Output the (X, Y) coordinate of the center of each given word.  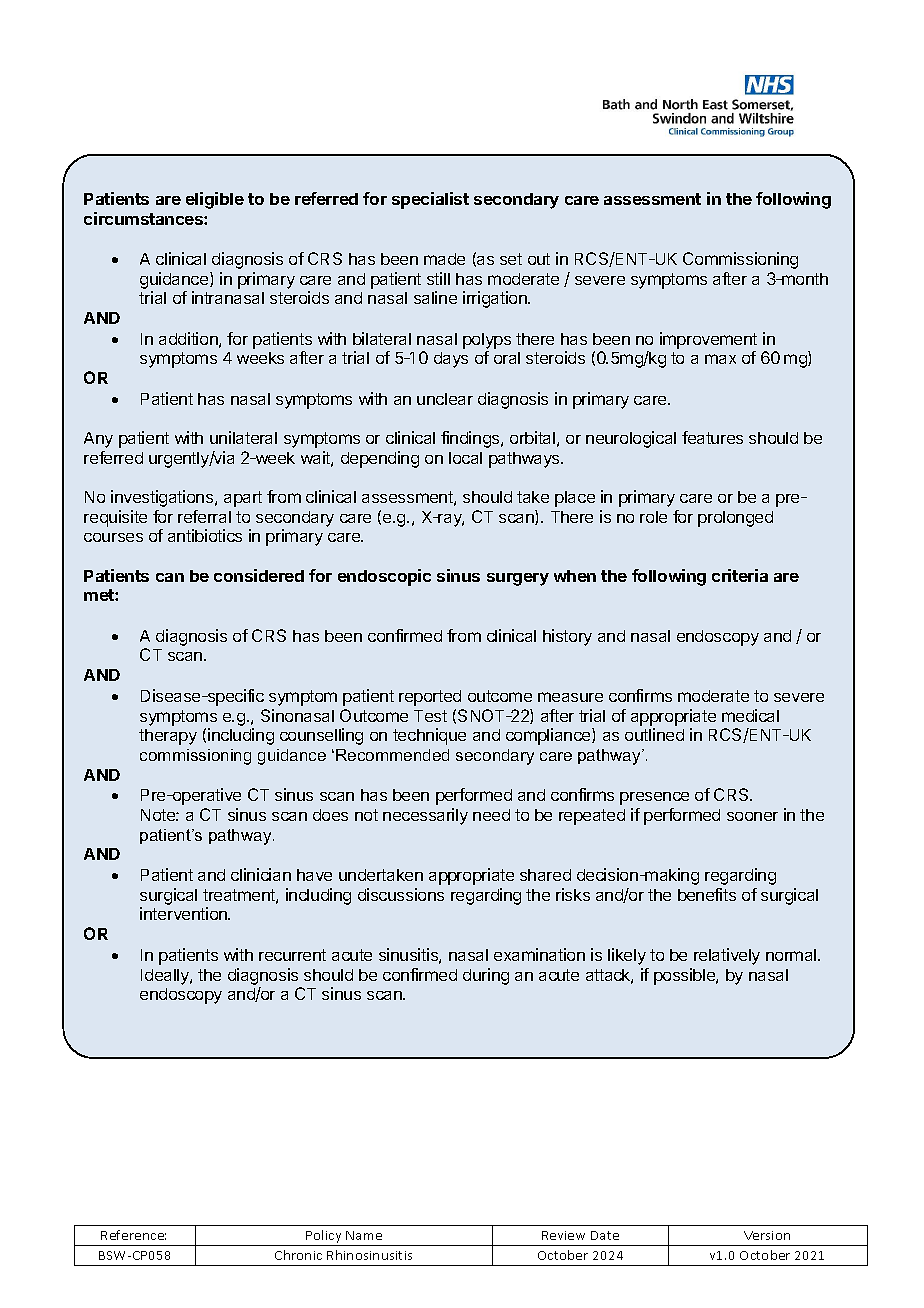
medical (750, 715)
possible (685, 976)
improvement (708, 340)
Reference (133, 1235)
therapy (168, 737)
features (712, 437)
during (486, 976)
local (465, 458)
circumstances (144, 218)
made (444, 259)
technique (429, 736)
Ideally (166, 977)
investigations (163, 498)
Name (364, 1235)
